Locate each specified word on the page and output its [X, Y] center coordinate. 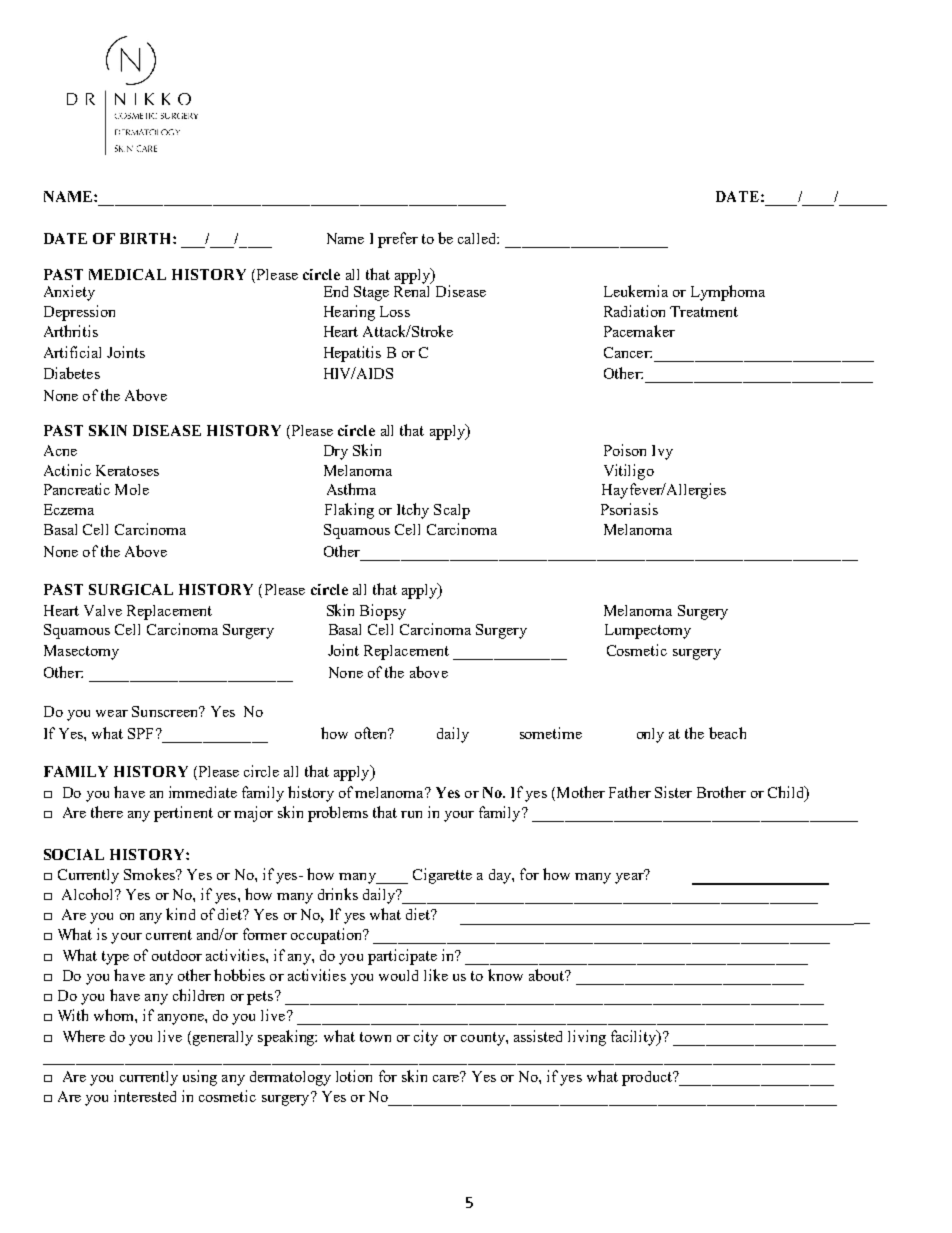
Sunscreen [166, 711]
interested [145, 1096]
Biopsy [383, 612]
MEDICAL [127, 274]
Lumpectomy [648, 631]
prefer [398, 240]
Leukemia [636, 291]
